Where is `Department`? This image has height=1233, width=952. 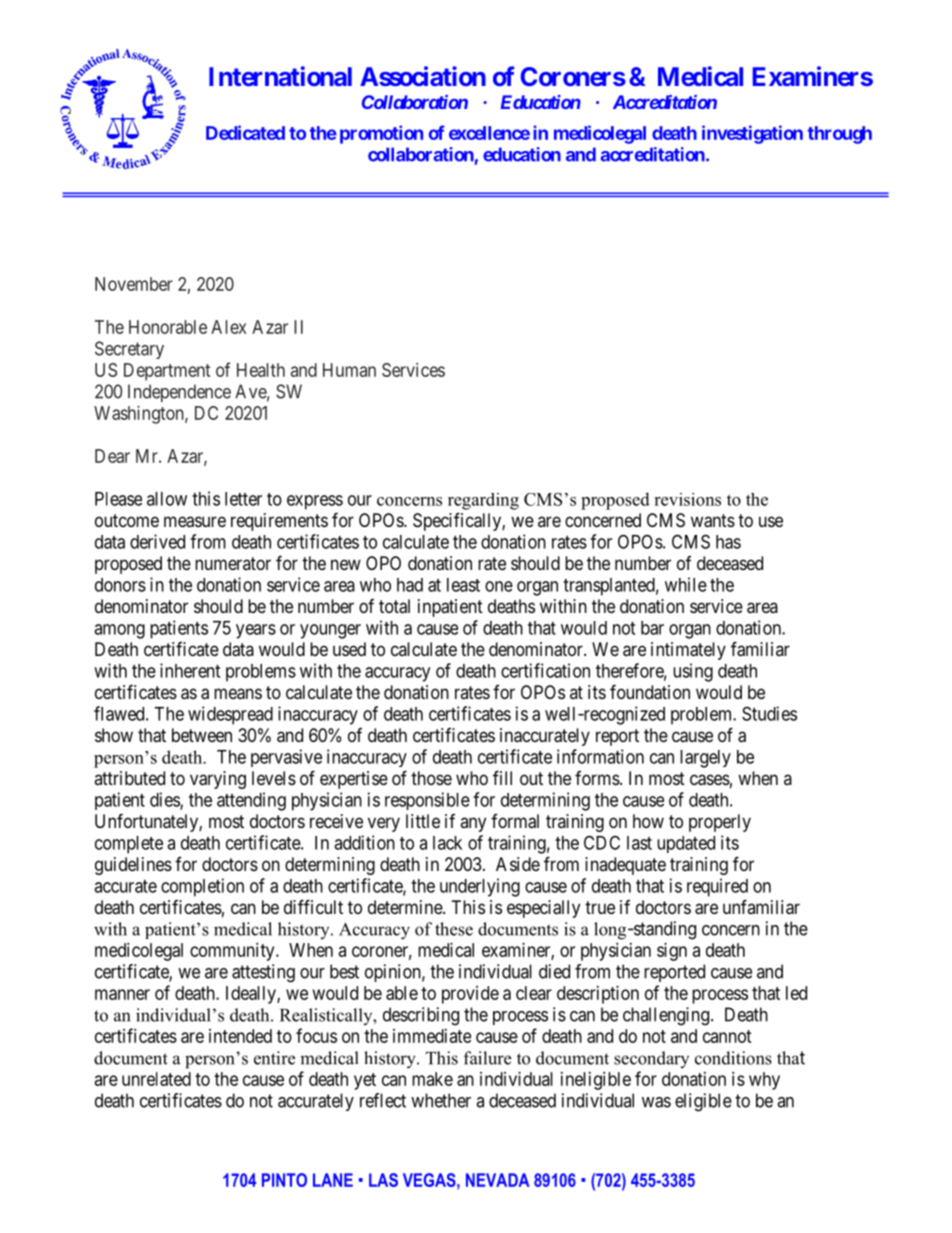 Department is located at coordinates (167, 372).
